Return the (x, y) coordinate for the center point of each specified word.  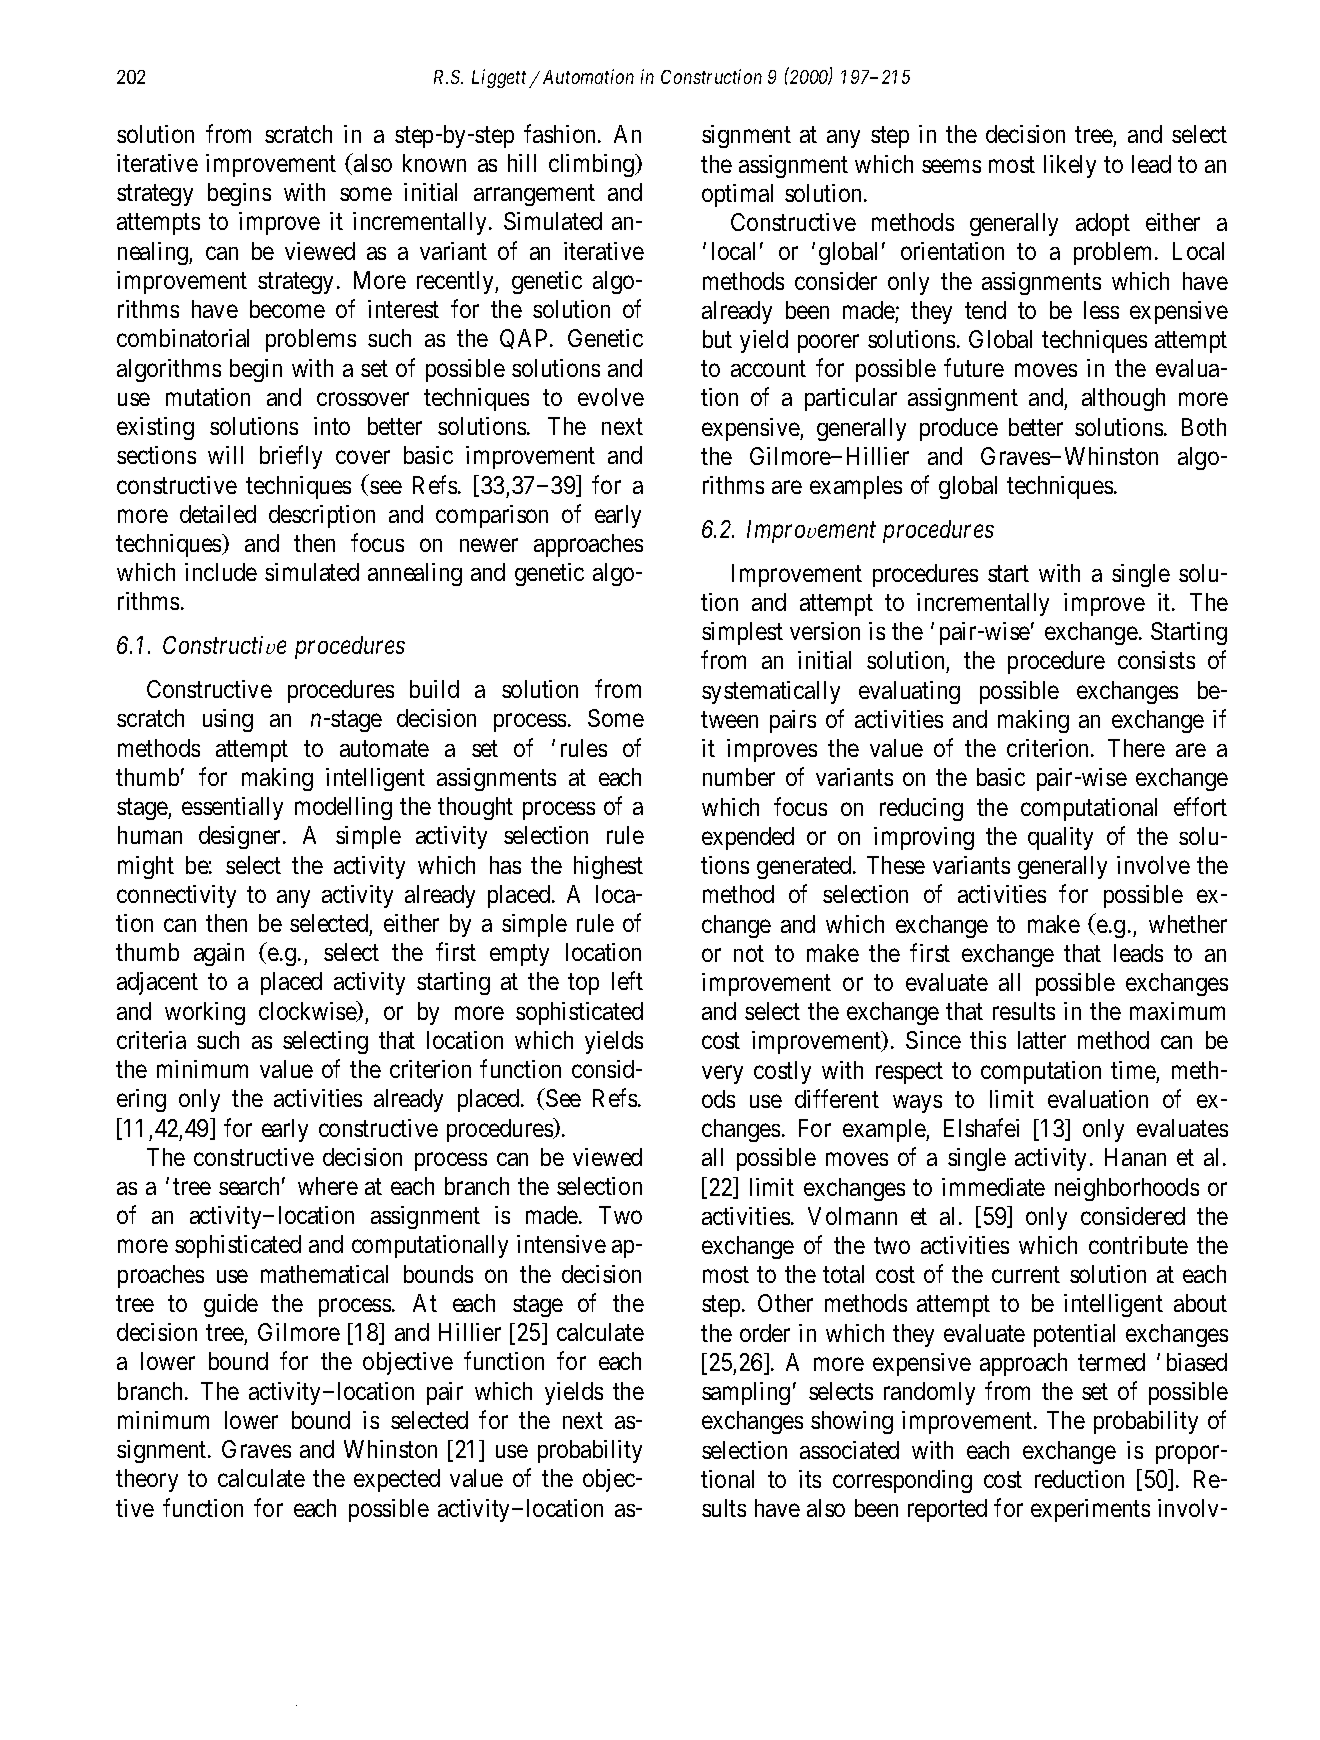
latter (1042, 1040)
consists (1156, 660)
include (221, 572)
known (434, 163)
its (810, 1479)
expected (397, 1480)
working (205, 1013)
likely (1070, 166)
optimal (737, 195)
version (825, 631)
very (722, 1074)
